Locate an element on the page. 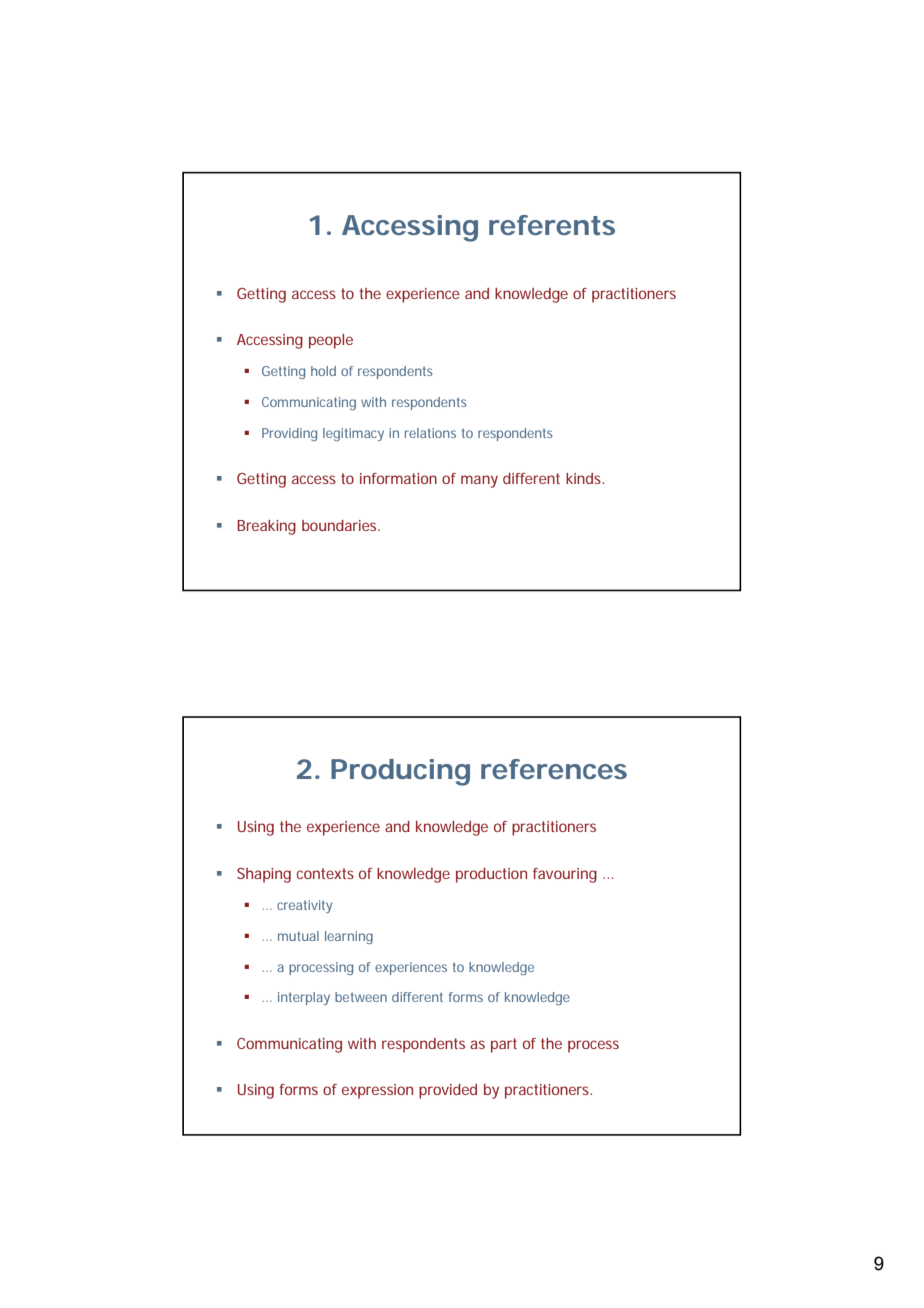  Providing is located at coordinates (289, 434).
